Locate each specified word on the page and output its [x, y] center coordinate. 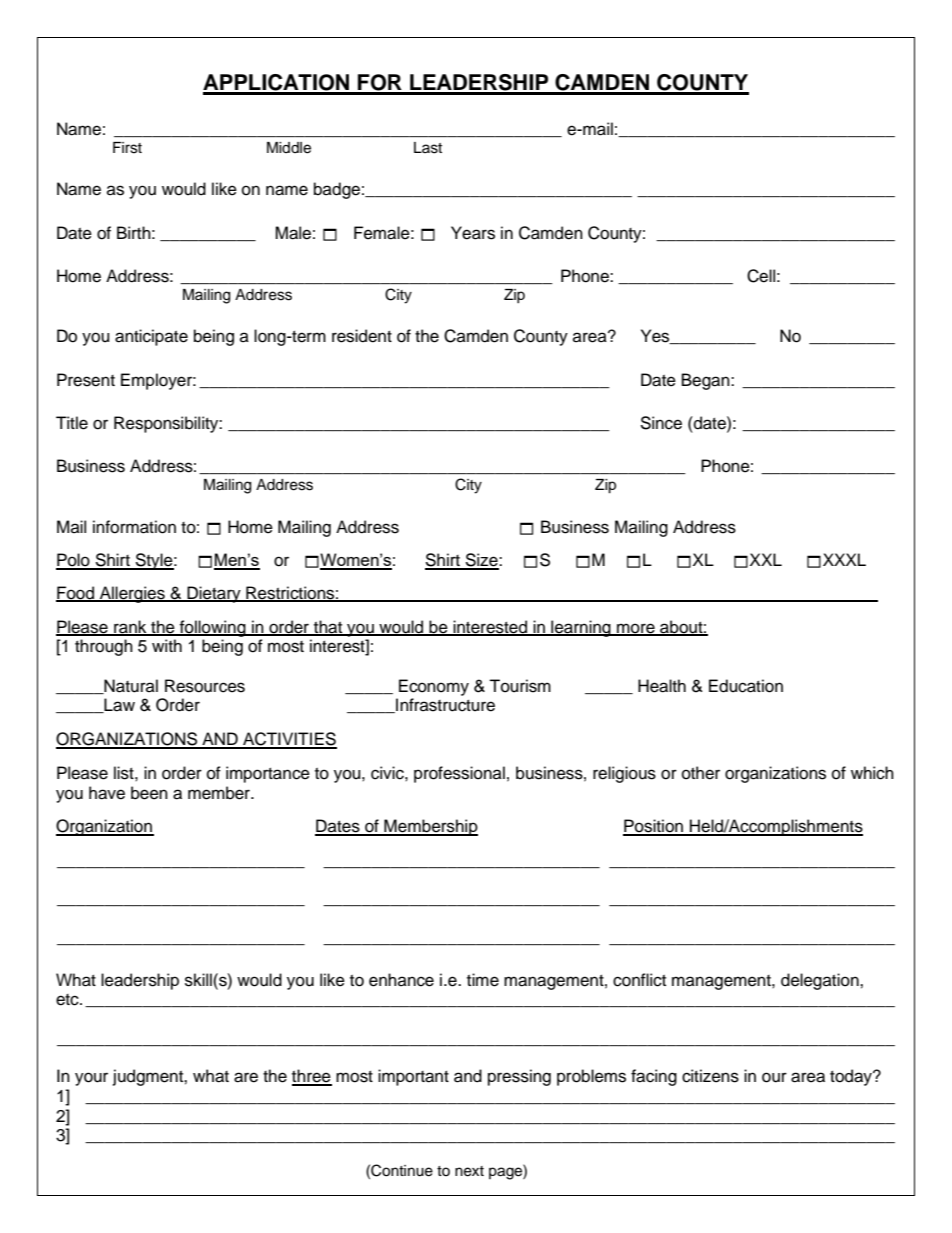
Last [428, 148]
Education [746, 686]
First [127, 148]
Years [473, 233]
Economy [434, 687]
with [167, 645]
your [91, 1079]
